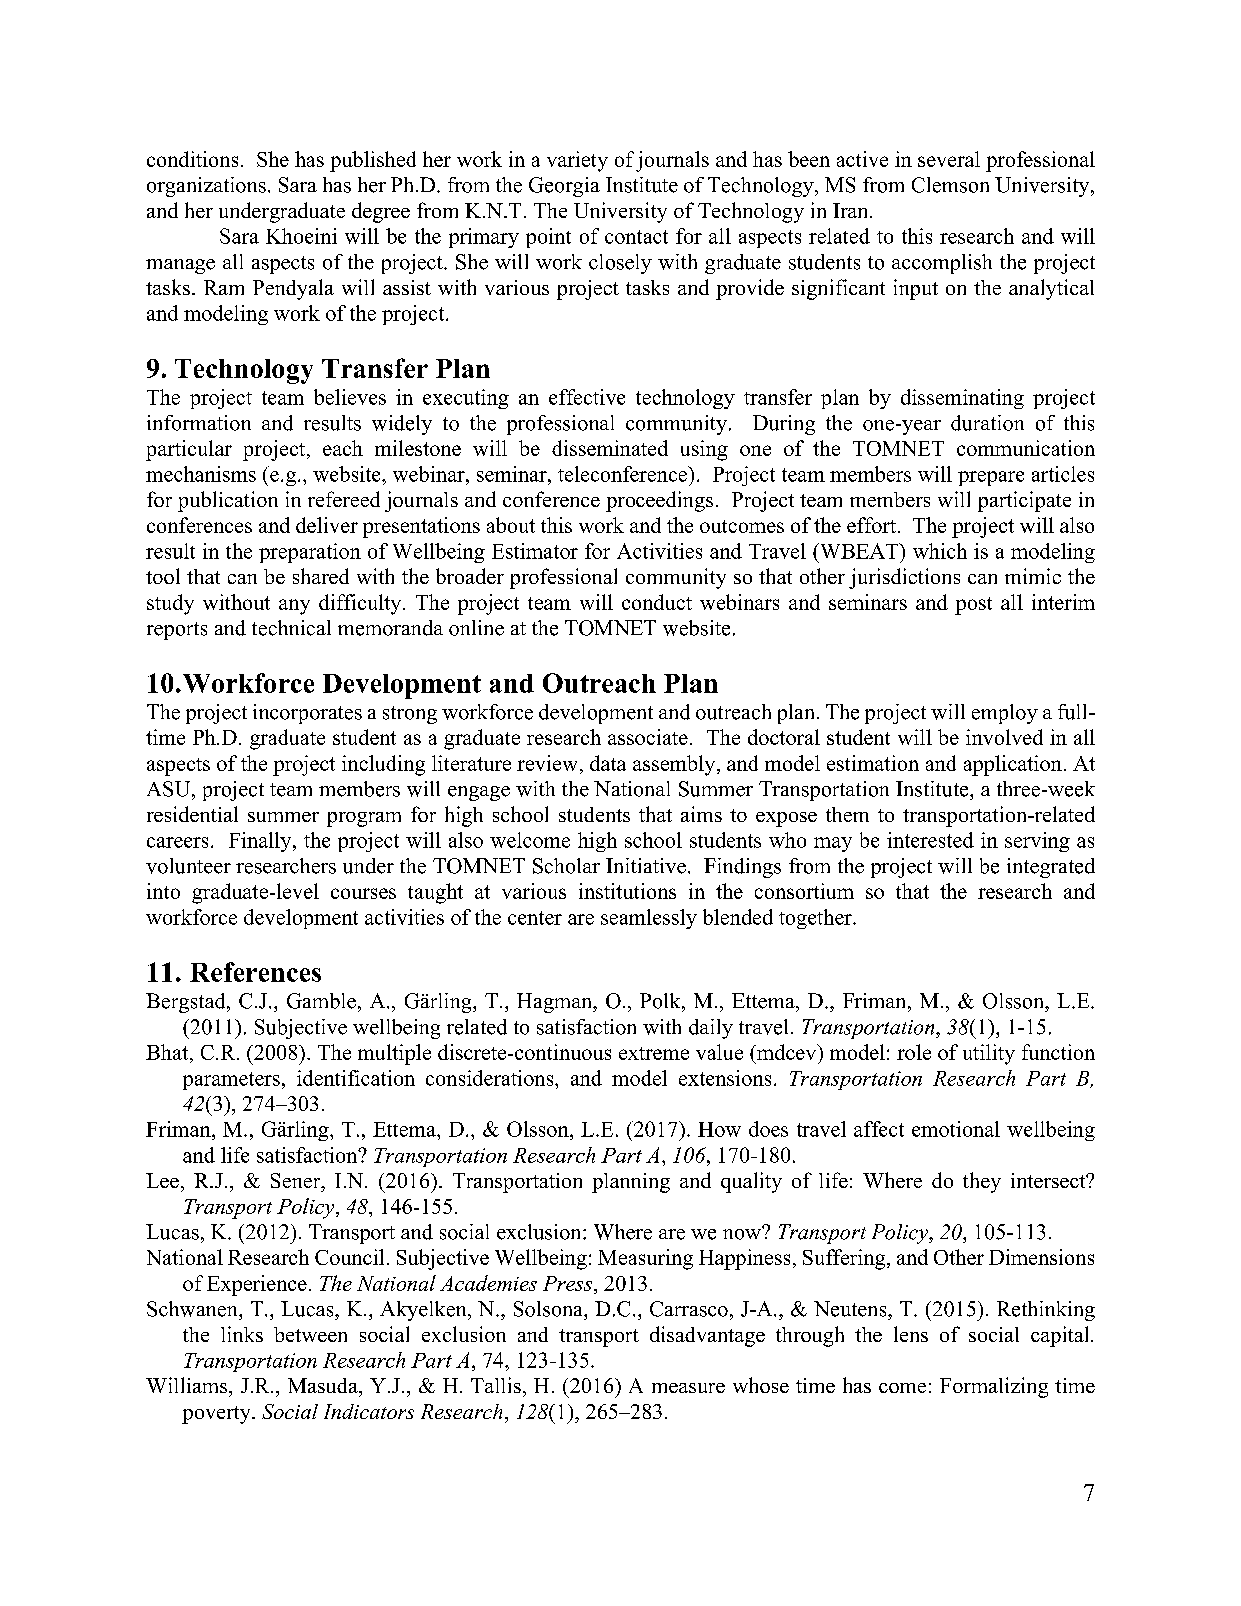  I want to click on courses, so click(363, 893).
